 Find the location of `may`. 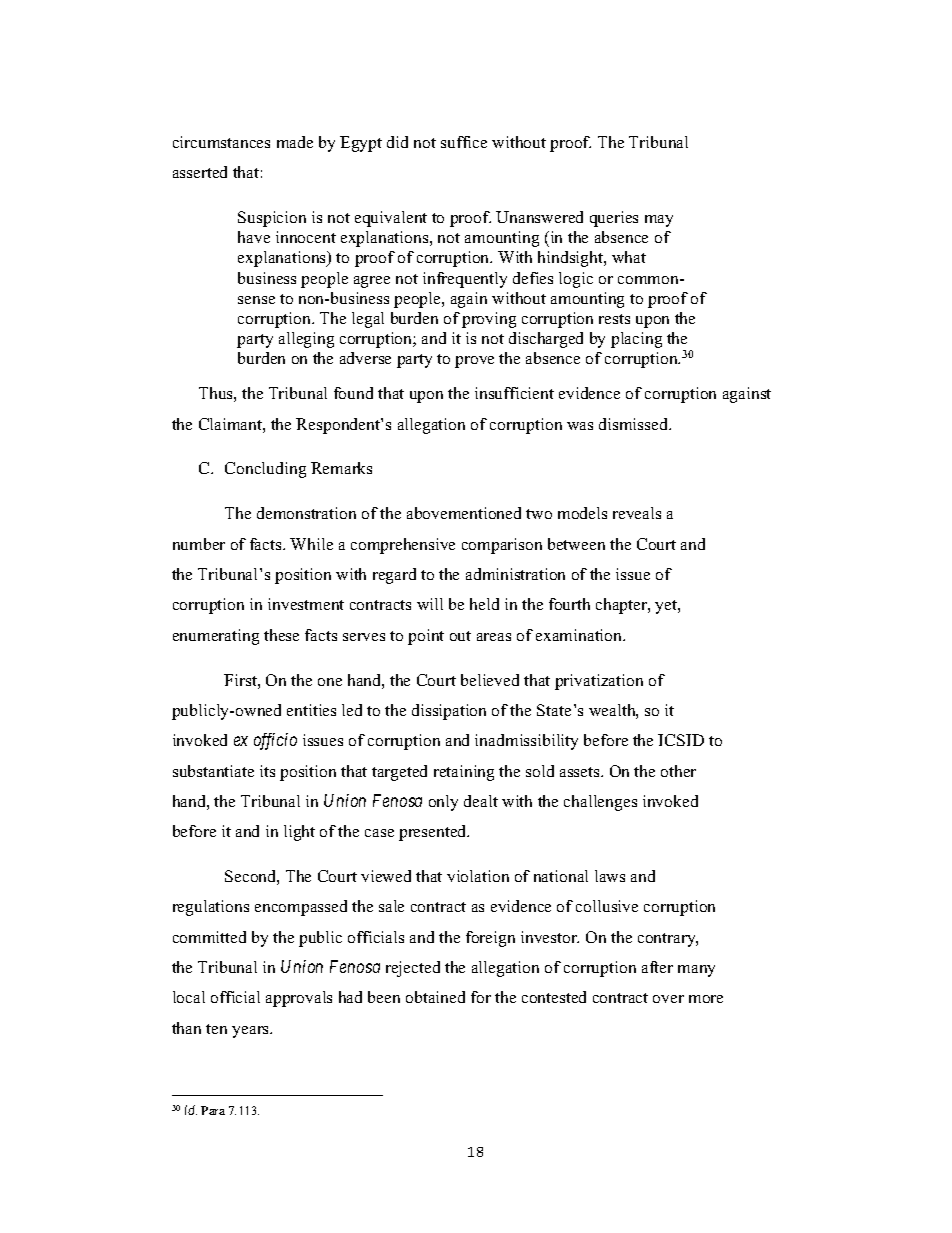

may is located at coordinates (659, 221).
